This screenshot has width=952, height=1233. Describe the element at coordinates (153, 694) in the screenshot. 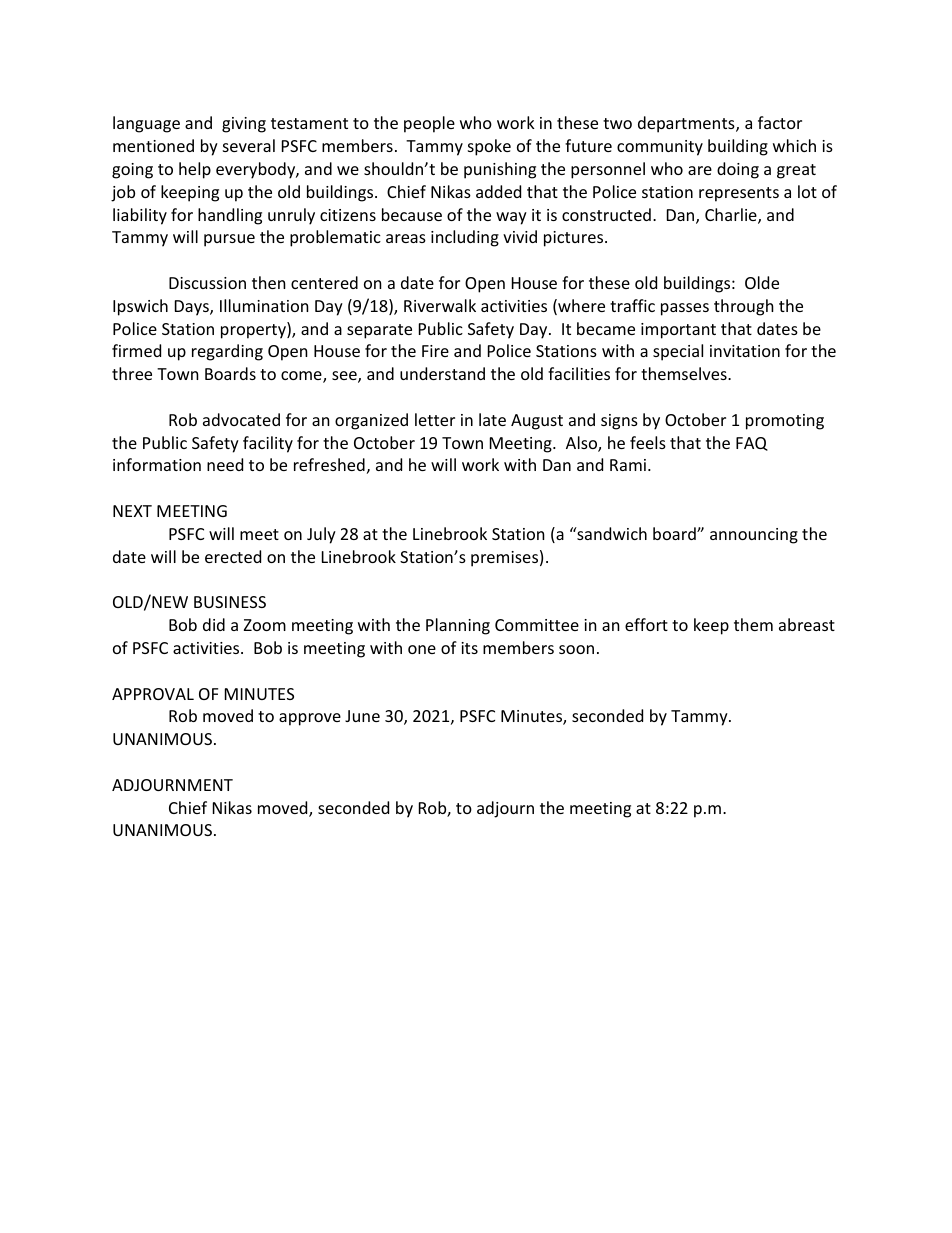

I see `APPROVAL` at that location.
